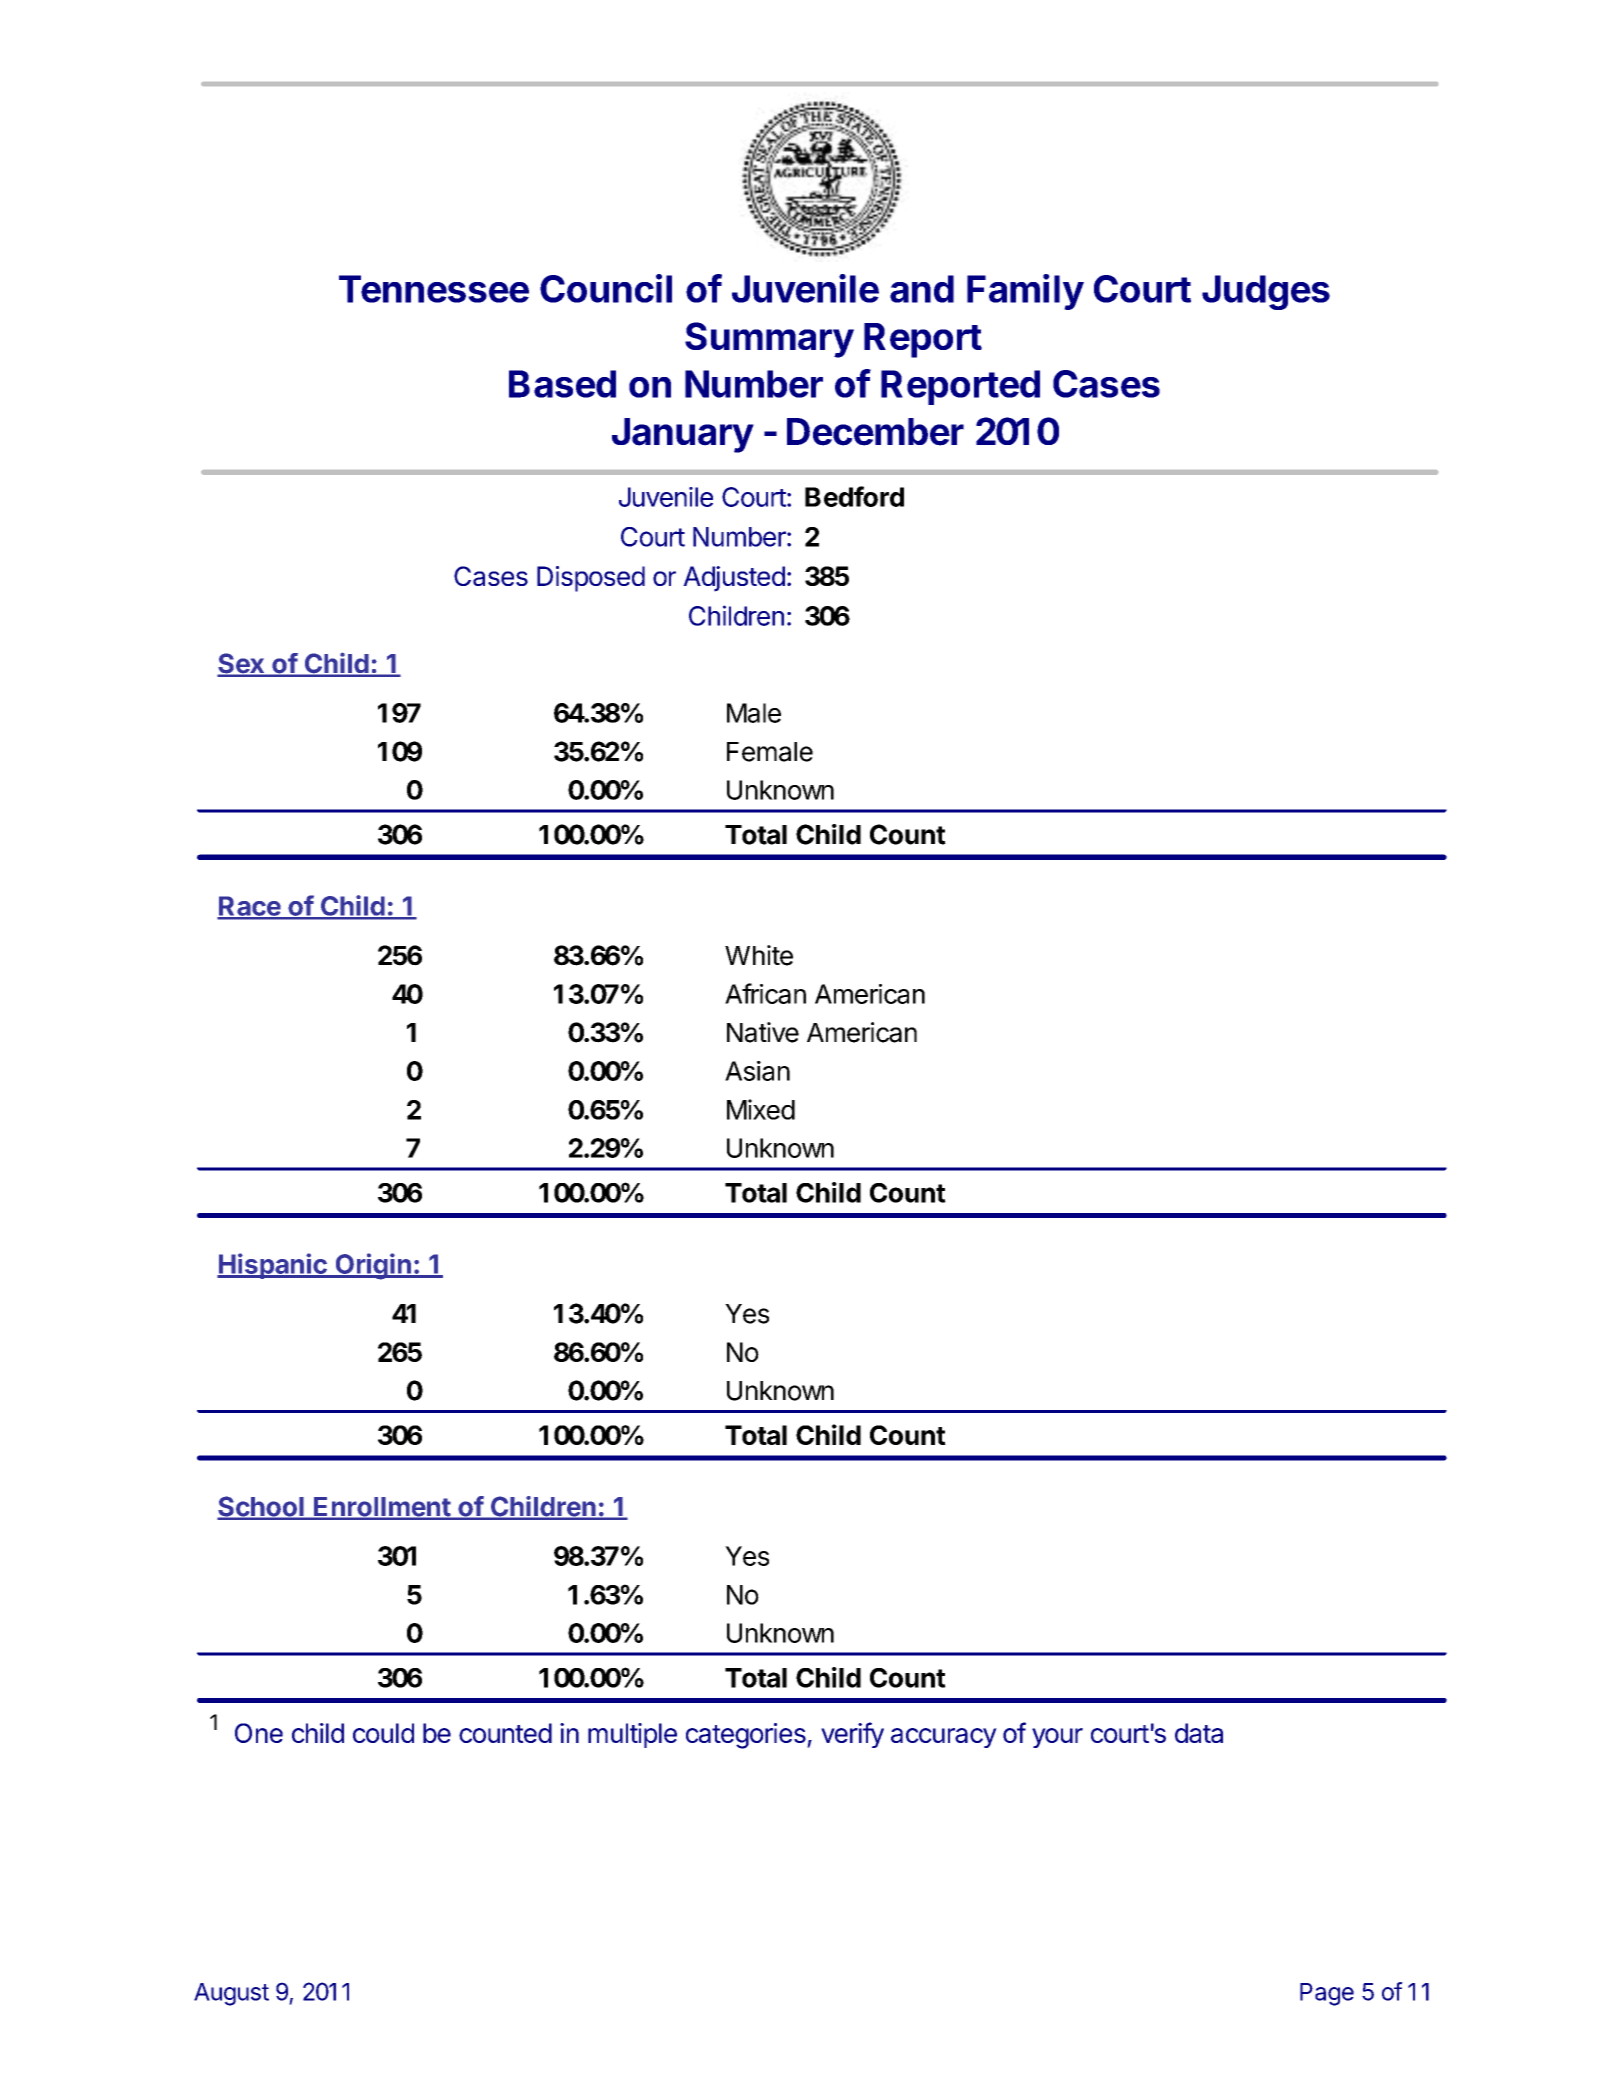 The height and width of the screenshot is (2091, 1616). I want to click on Asian, so click(757, 1071).
